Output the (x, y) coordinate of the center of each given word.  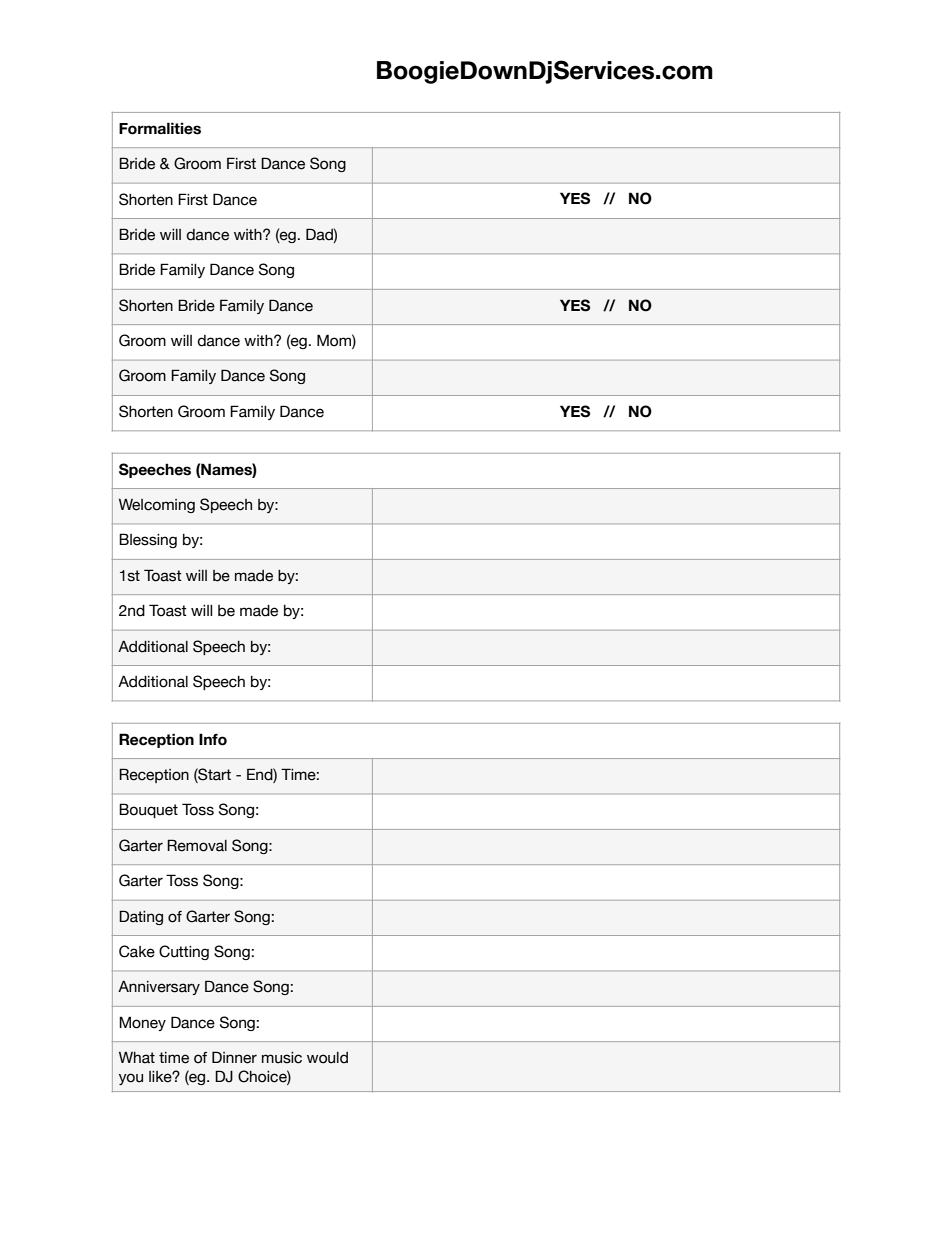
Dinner (234, 1057)
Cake (137, 951)
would (327, 1058)
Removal (197, 845)
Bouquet (148, 810)
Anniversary (159, 987)
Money (142, 1023)
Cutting (184, 952)
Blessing (148, 540)
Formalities (160, 128)
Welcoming (157, 506)
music (282, 1058)
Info (213, 739)
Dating (141, 917)
